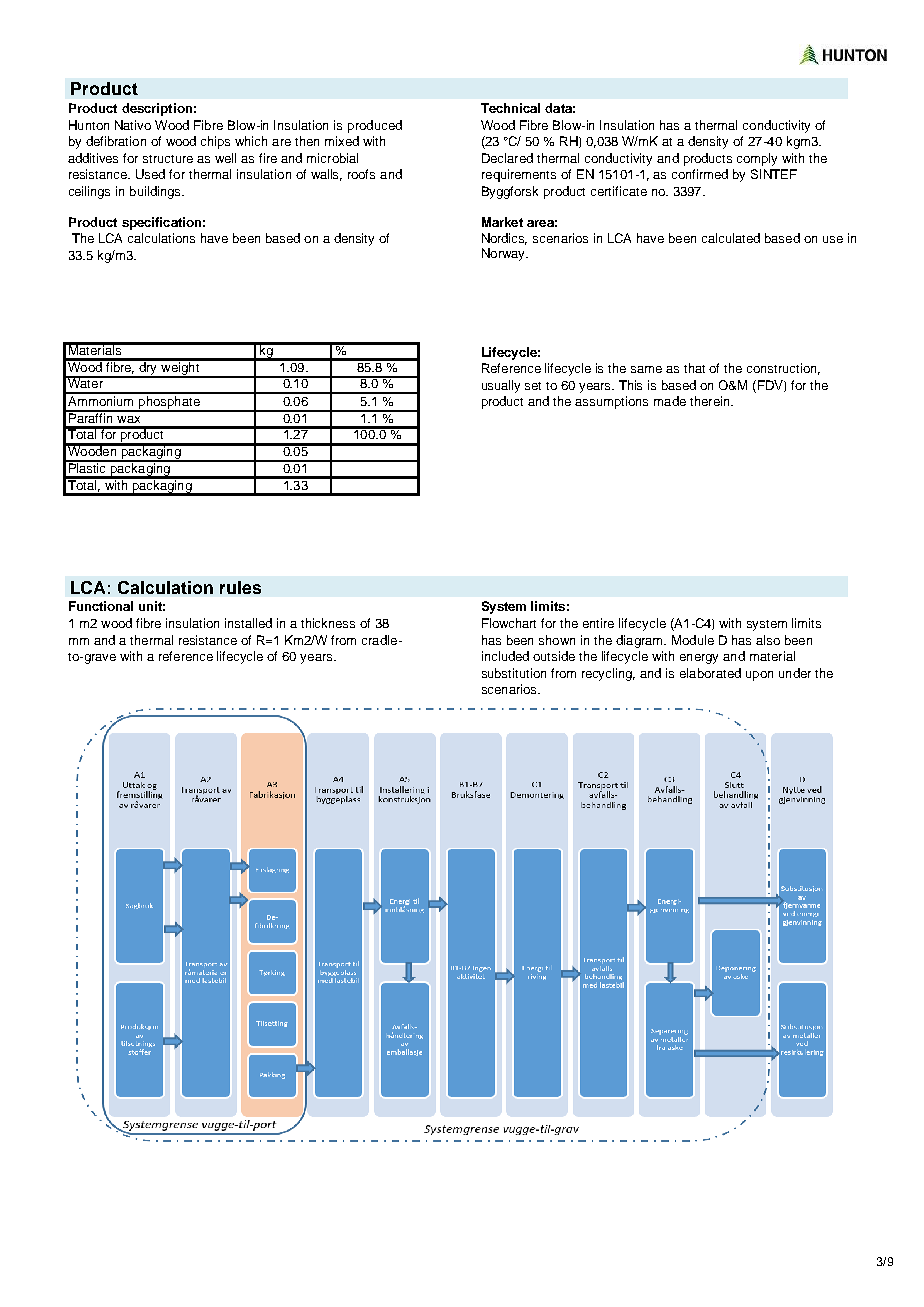 This page has height=1307, width=924. What do you see at coordinates (699, 659) in the page?
I see `energy` at bounding box center [699, 659].
